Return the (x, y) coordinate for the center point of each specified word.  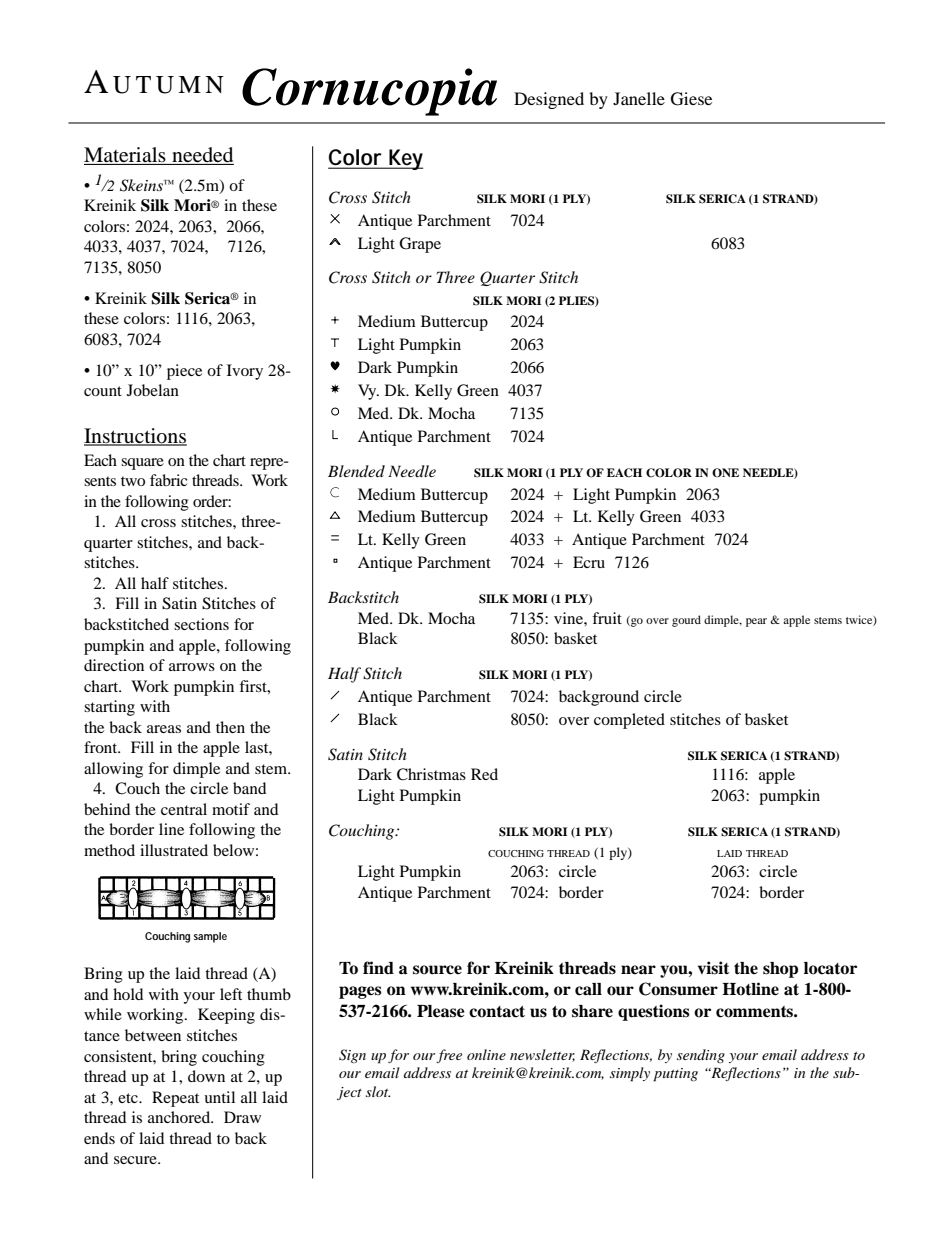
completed (629, 721)
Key (405, 159)
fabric (168, 480)
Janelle (639, 98)
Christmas (431, 774)
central (184, 809)
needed (202, 156)
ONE (725, 473)
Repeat (175, 1099)
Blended (356, 471)
